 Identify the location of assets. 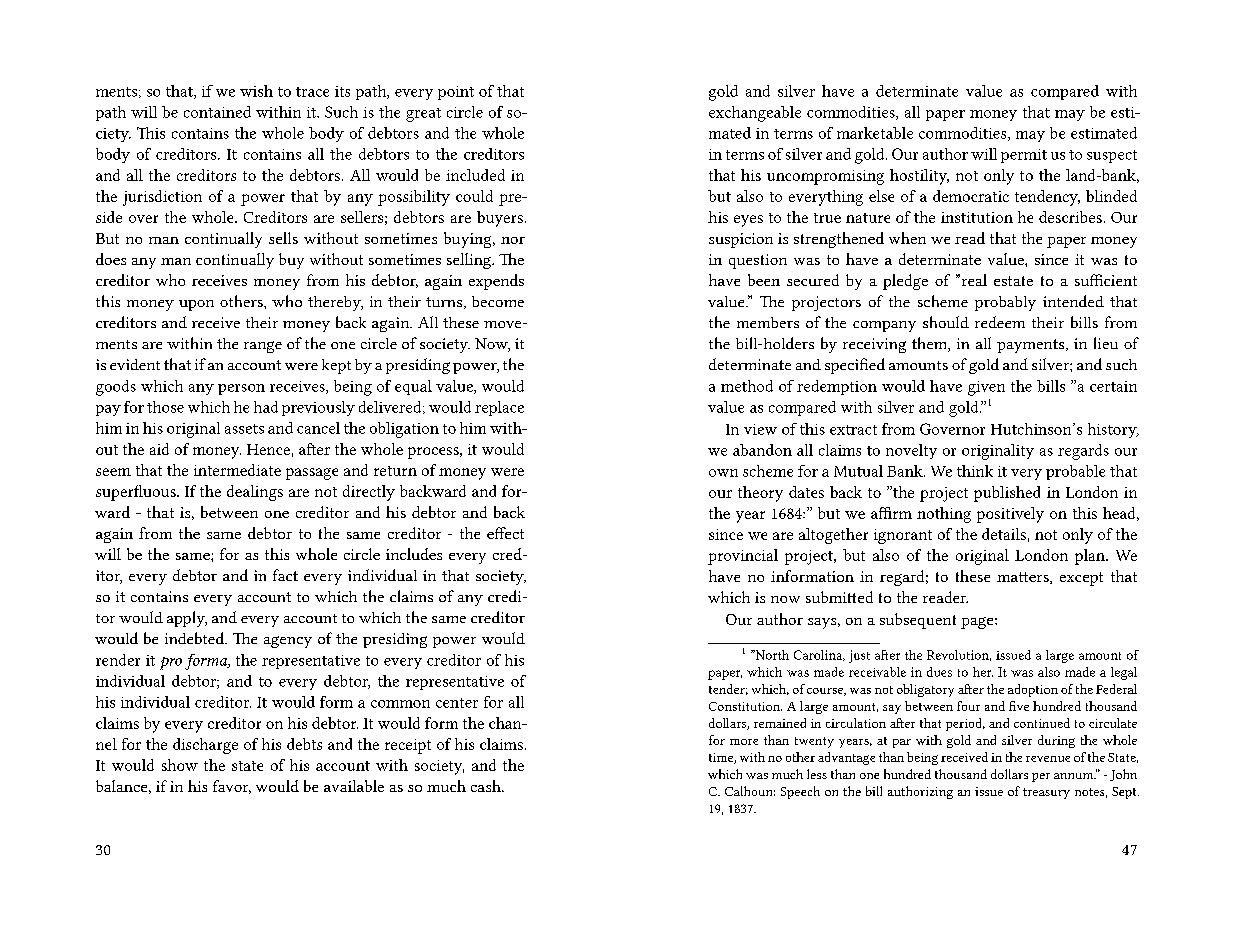
(244, 429).
